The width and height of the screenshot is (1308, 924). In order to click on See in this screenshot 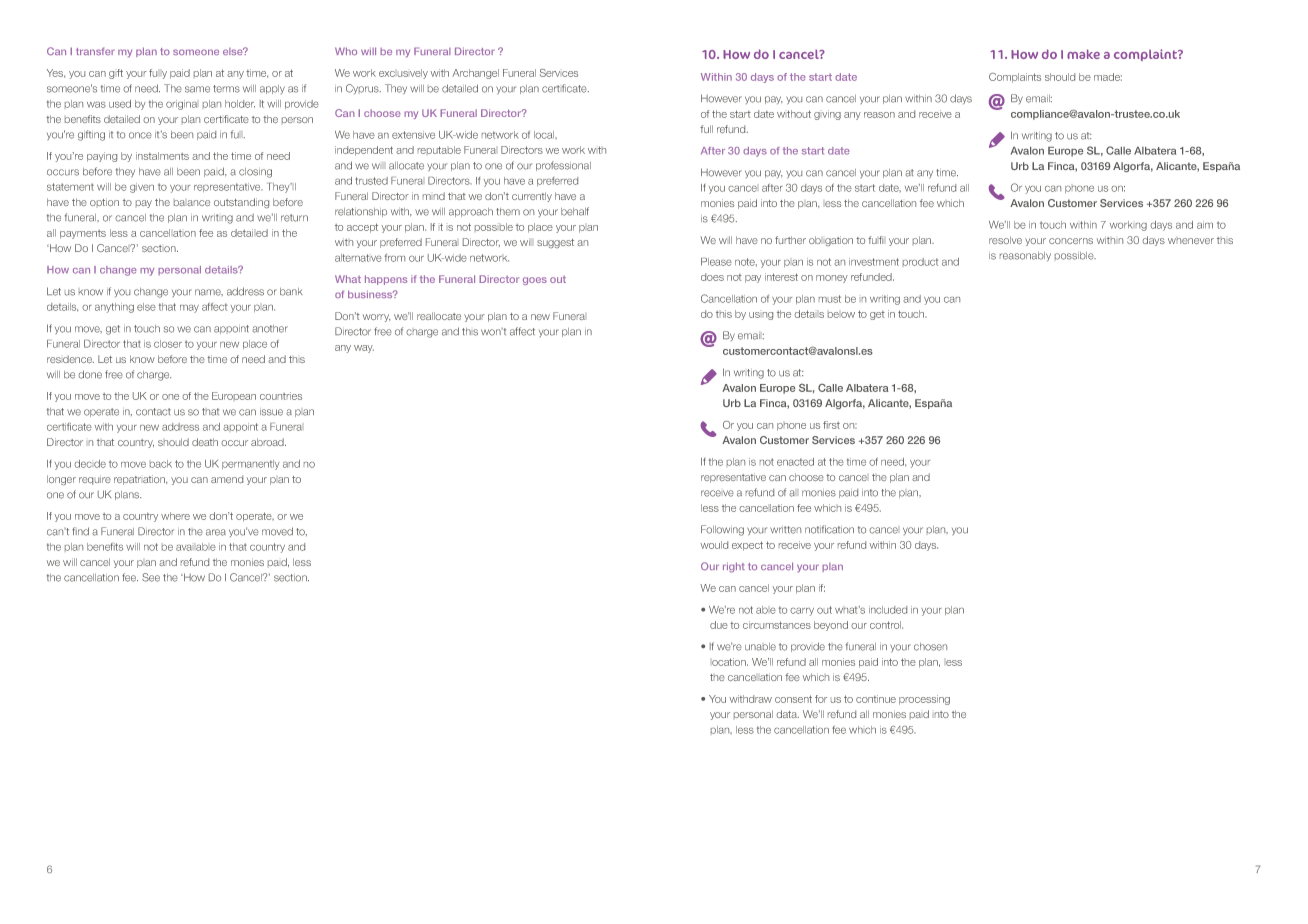, I will do `click(151, 577)`.
